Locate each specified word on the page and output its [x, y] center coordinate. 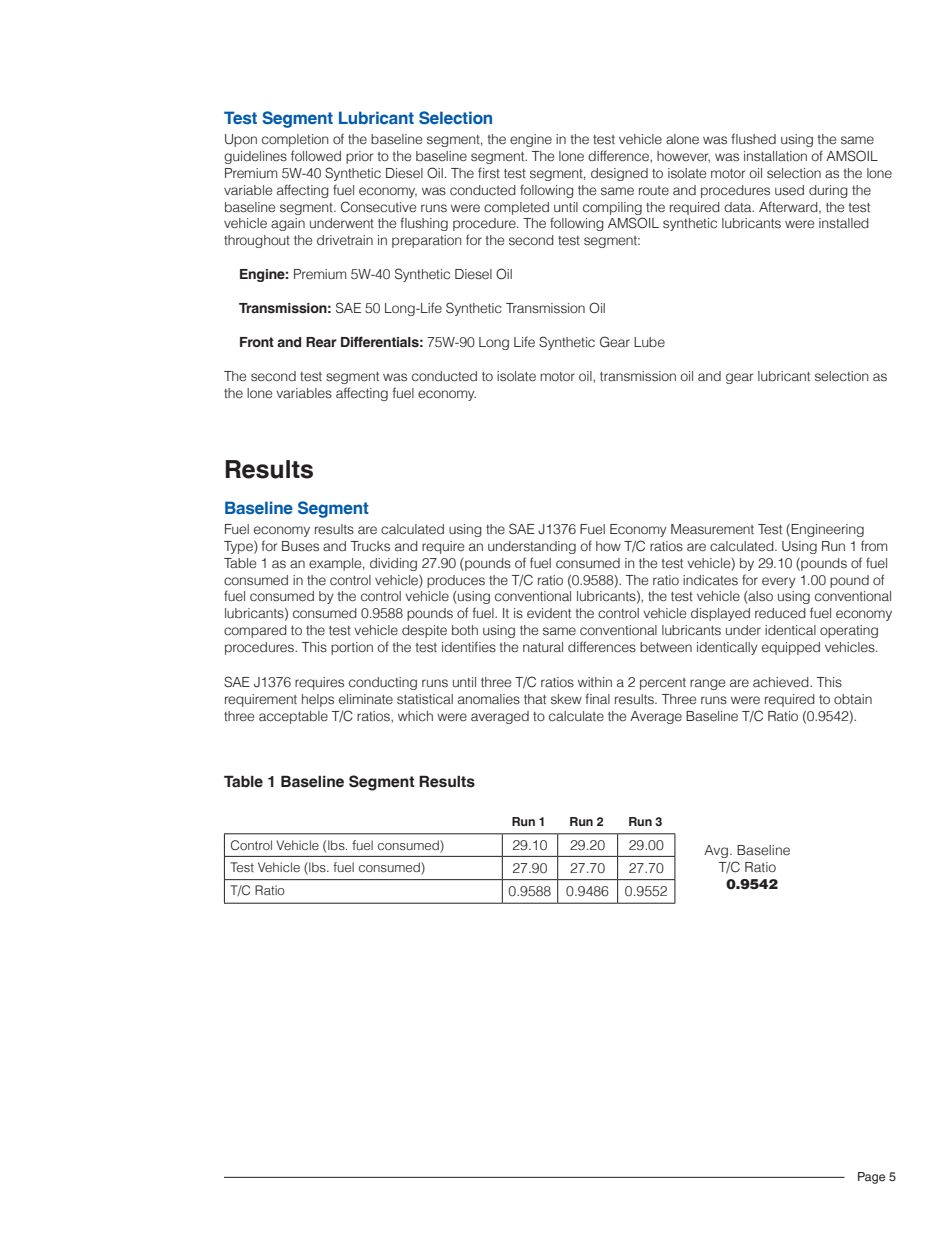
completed [516, 208]
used [789, 190]
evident [549, 613]
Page [871, 1178]
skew [566, 699]
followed [316, 156]
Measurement [712, 529]
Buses [300, 546]
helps [318, 700]
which [415, 716]
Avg [716, 851]
